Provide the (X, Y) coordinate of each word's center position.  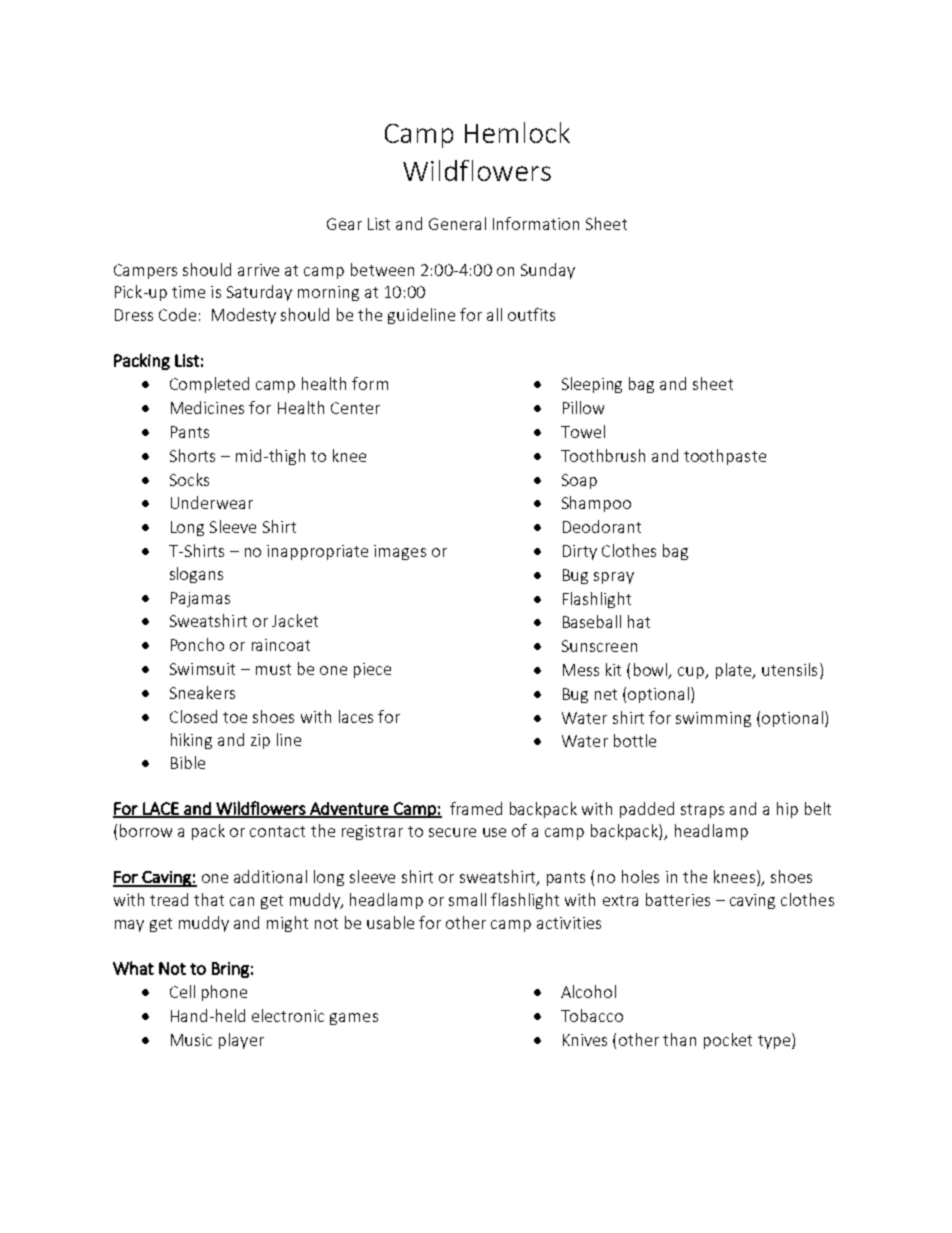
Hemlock (517, 132)
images (400, 552)
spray (614, 578)
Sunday (548, 271)
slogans (196, 575)
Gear (344, 224)
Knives (585, 1040)
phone (224, 993)
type (774, 1042)
